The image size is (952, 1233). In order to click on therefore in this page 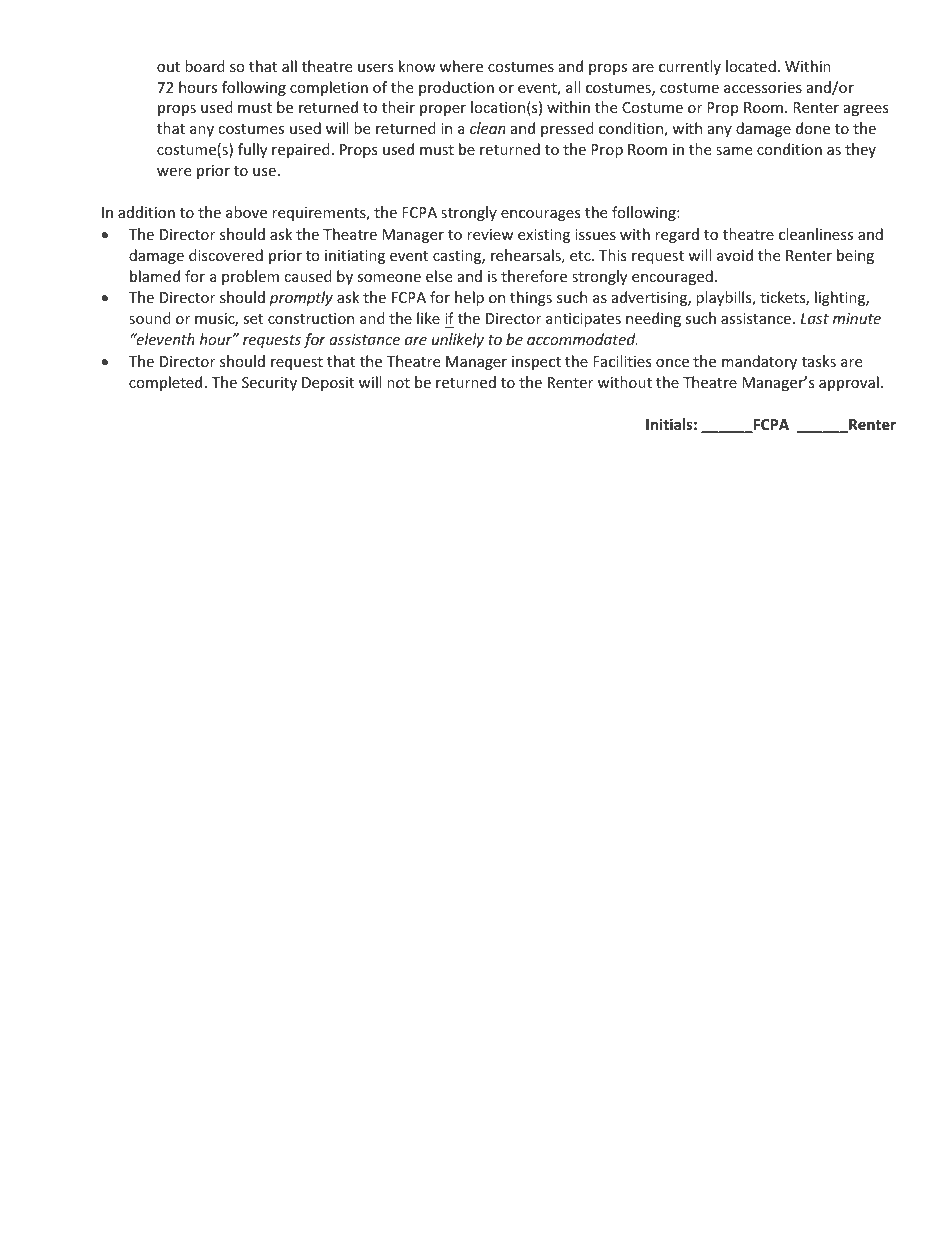, I will do `click(534, 276)`.
